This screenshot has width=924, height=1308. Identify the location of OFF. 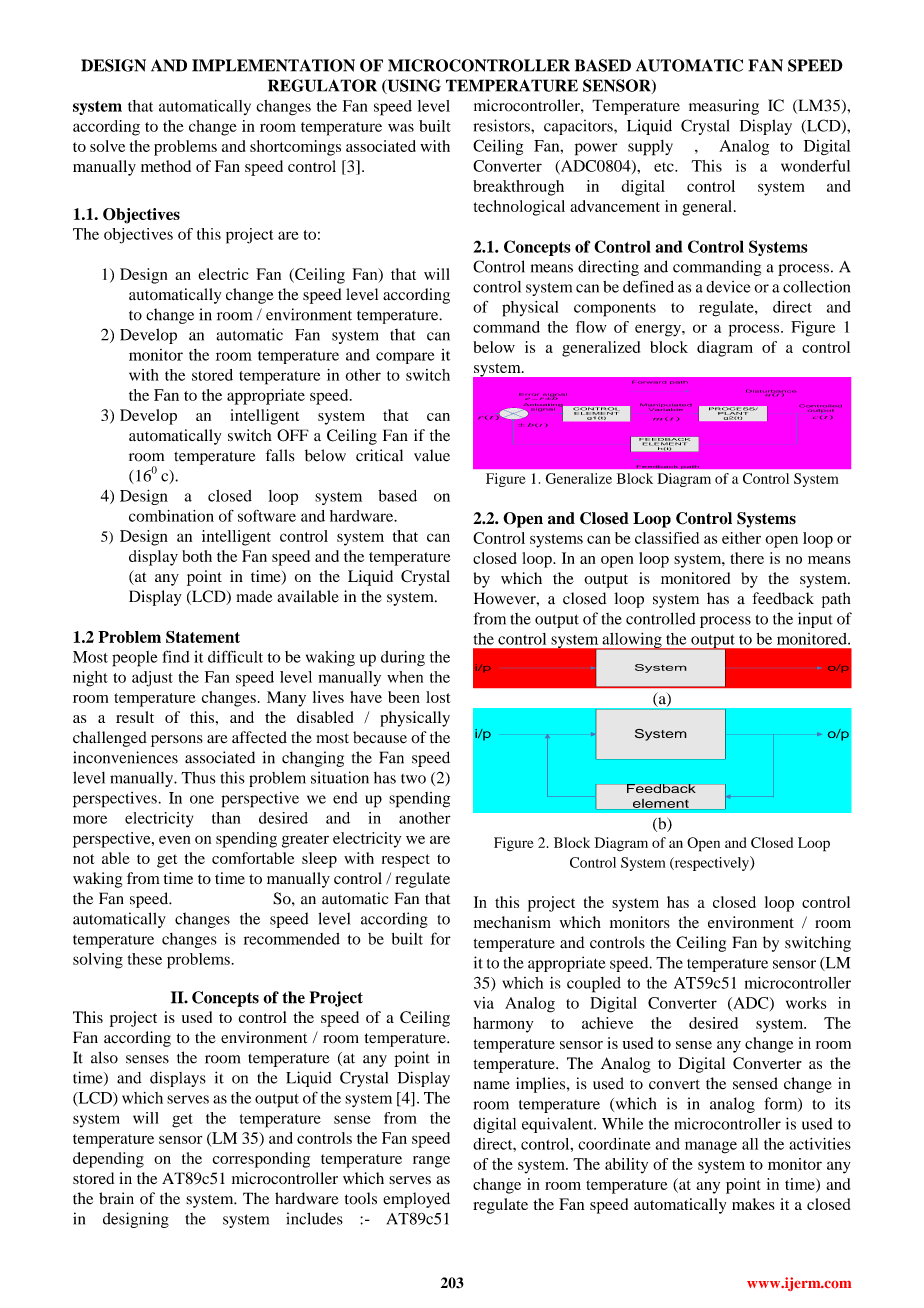
(293, 435).
